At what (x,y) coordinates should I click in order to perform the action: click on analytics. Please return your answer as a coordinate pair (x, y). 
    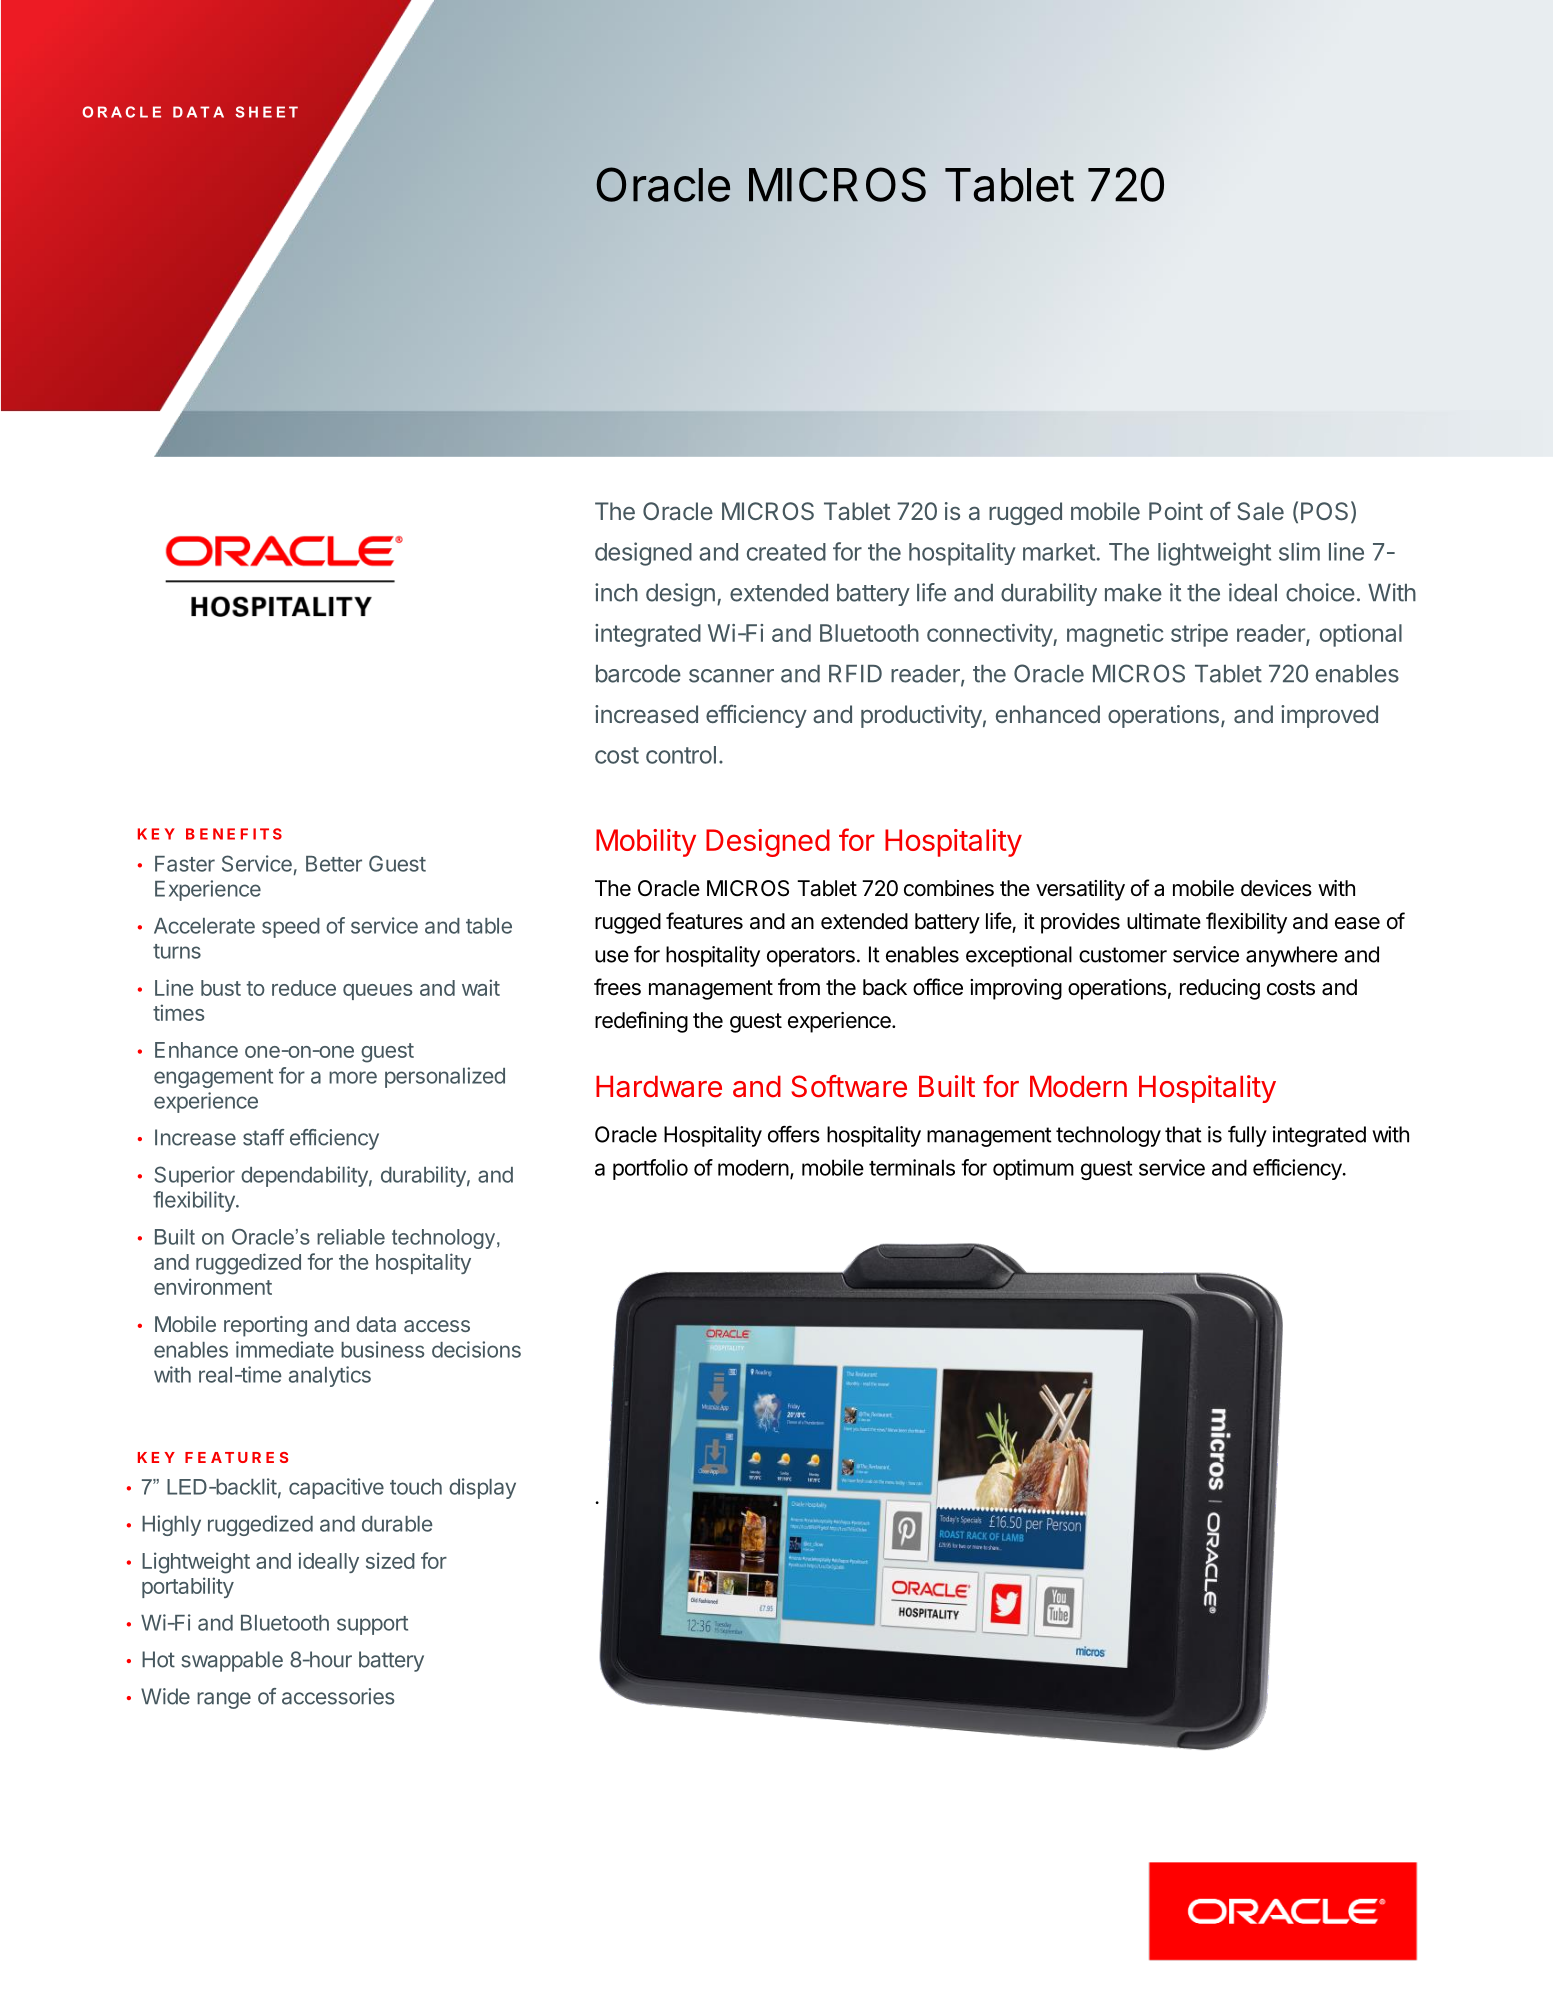
    Looking at the image, I should click on (330, 1376).
